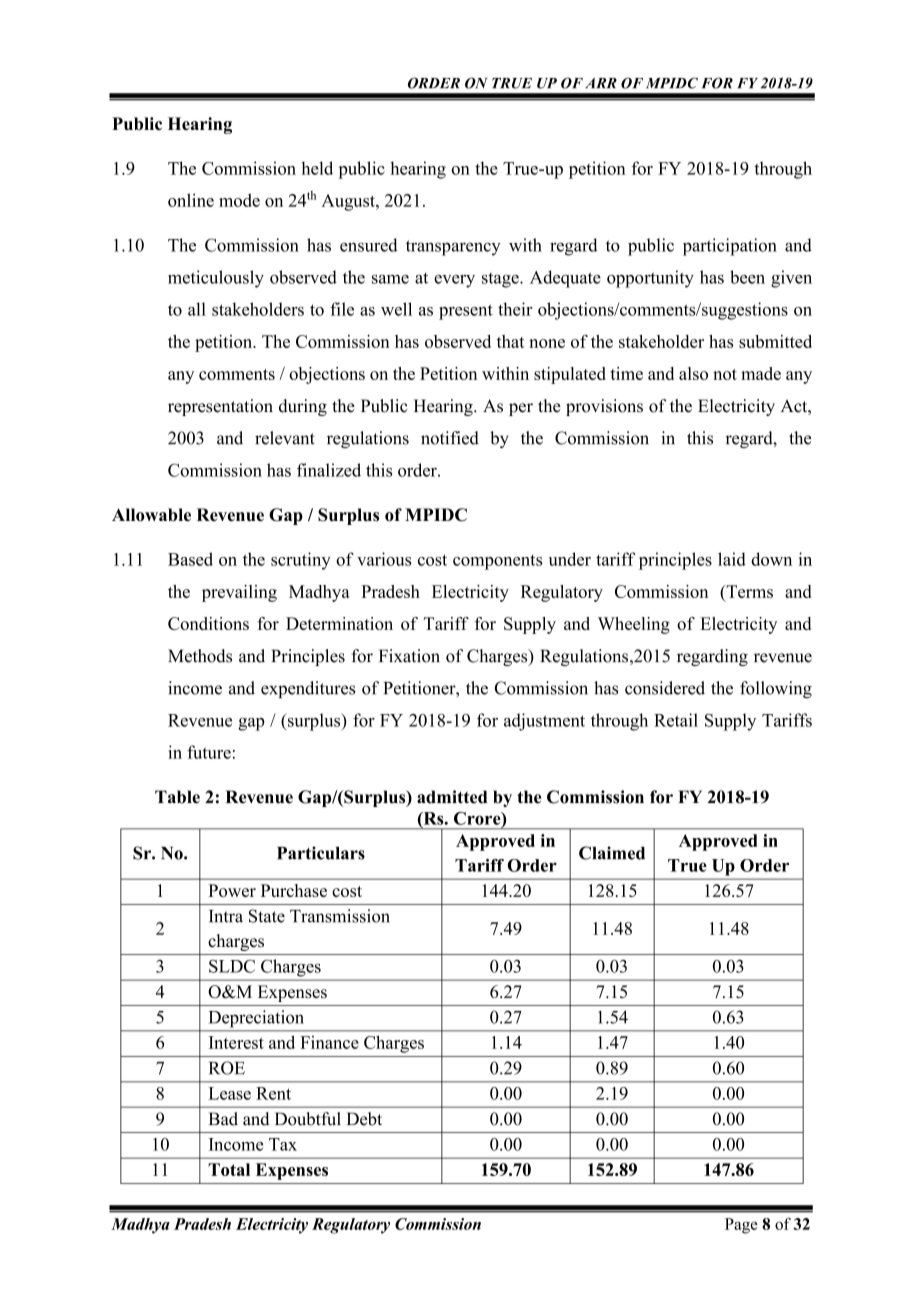  Describe the element at coordinates (364, 1119) in the screenshot. I see `Debt` at that location.
